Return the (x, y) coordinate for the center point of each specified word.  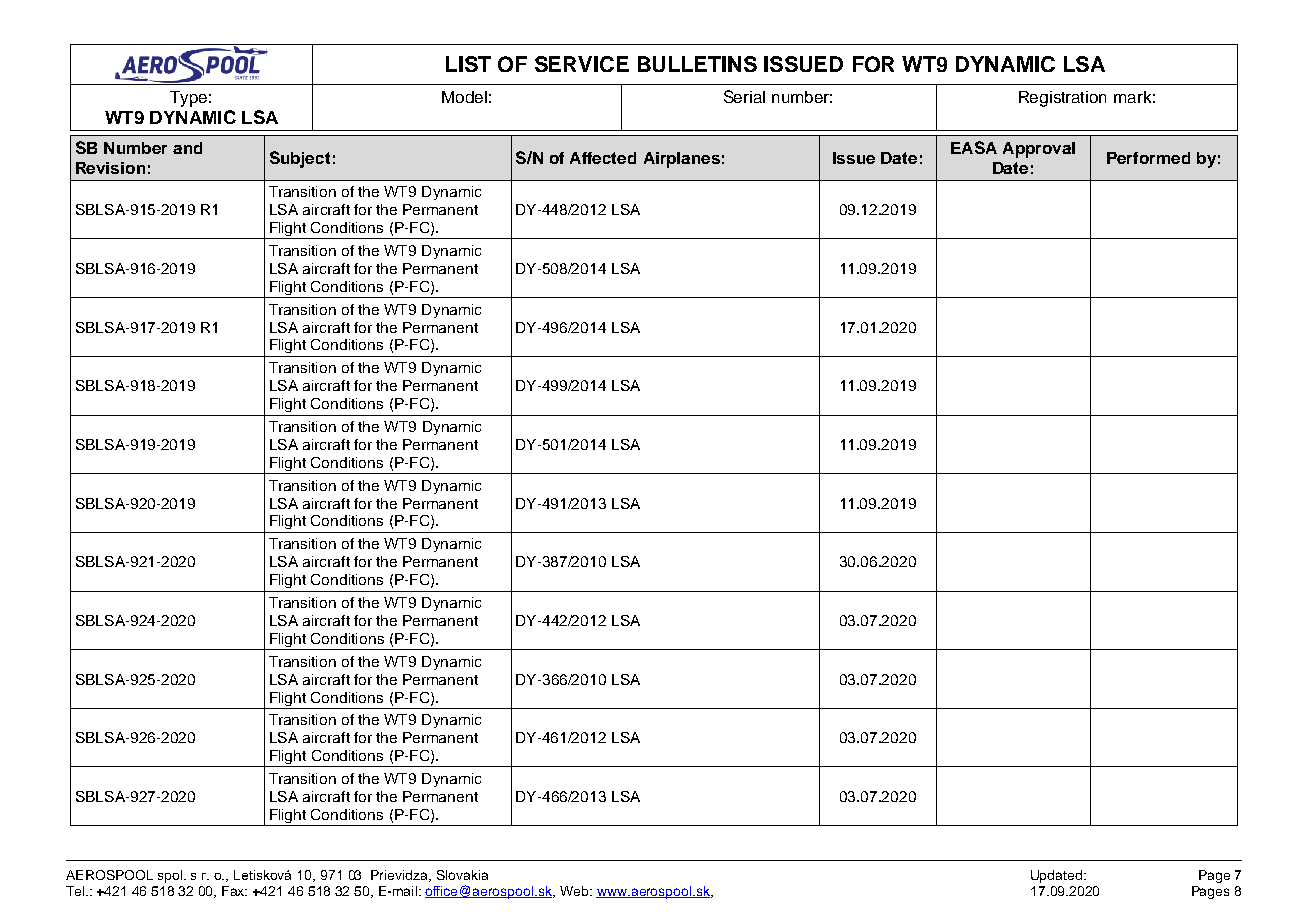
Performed (1148, 158)
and (187, 148)
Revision (110, 168)
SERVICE (582, 64)
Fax (234, 891)
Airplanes (682, 160)
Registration (1062, 99)
